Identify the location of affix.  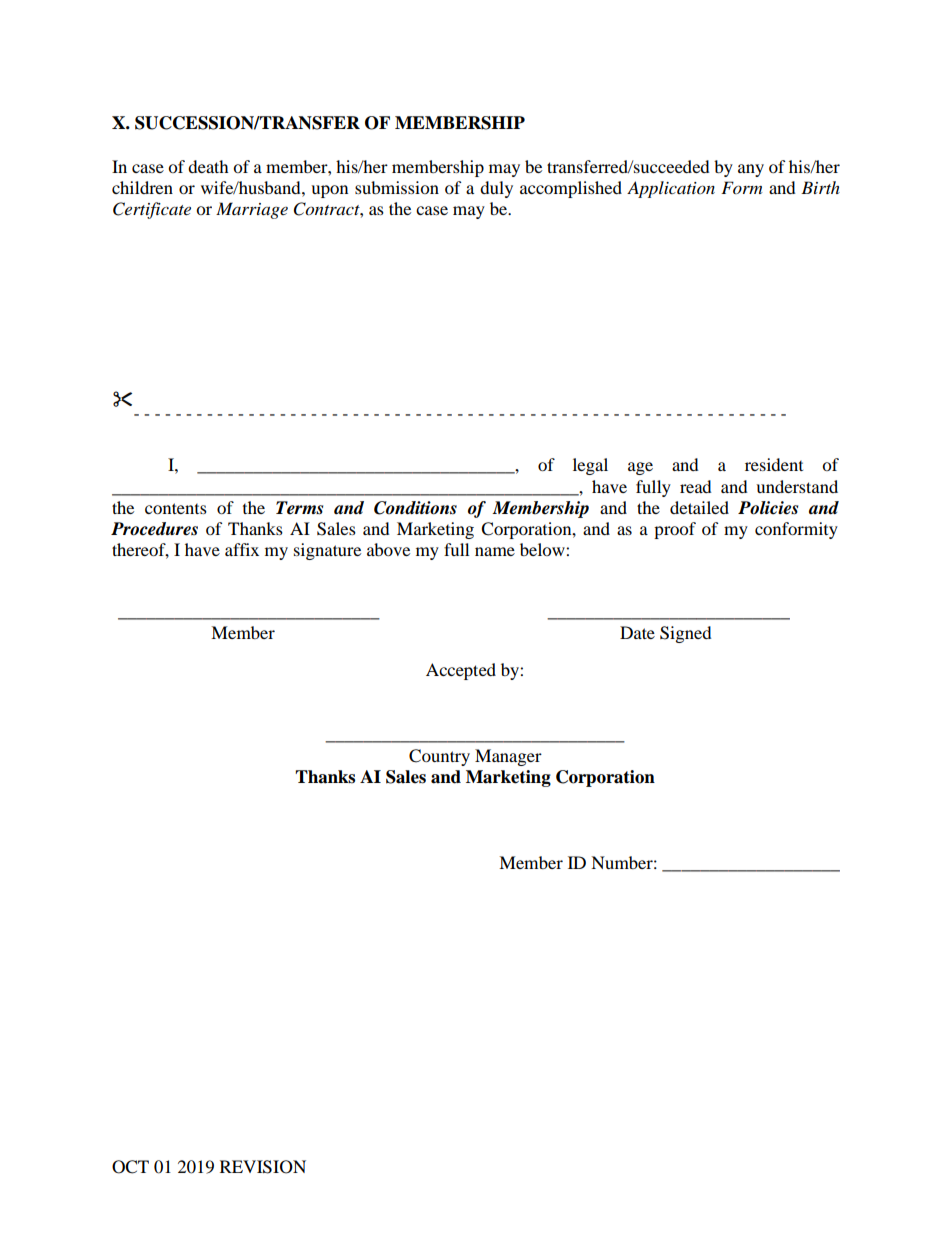
(242, 549).
